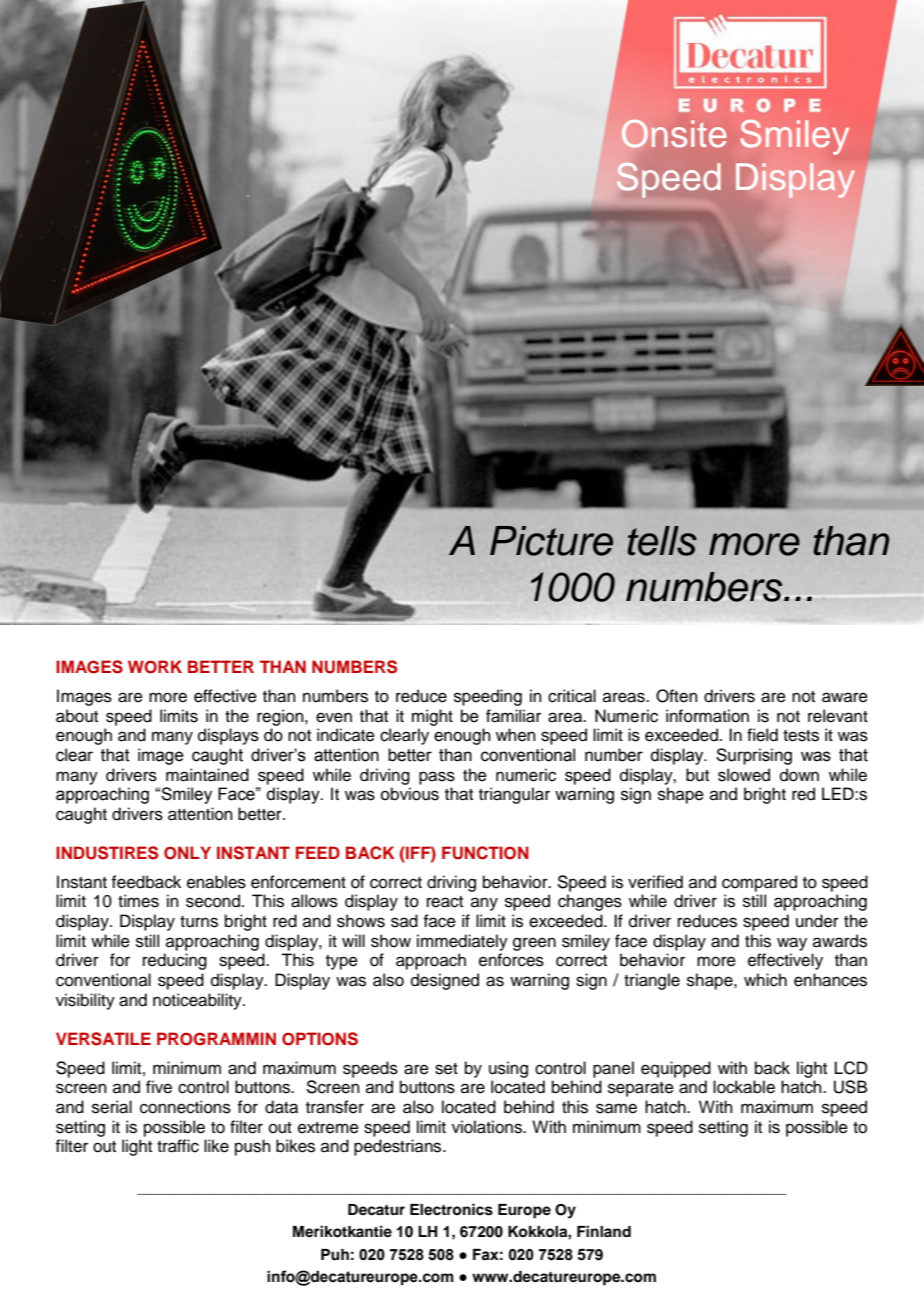  Describe the element at coordinates (762, 735) in the screenshot. I see `field` at that location.
